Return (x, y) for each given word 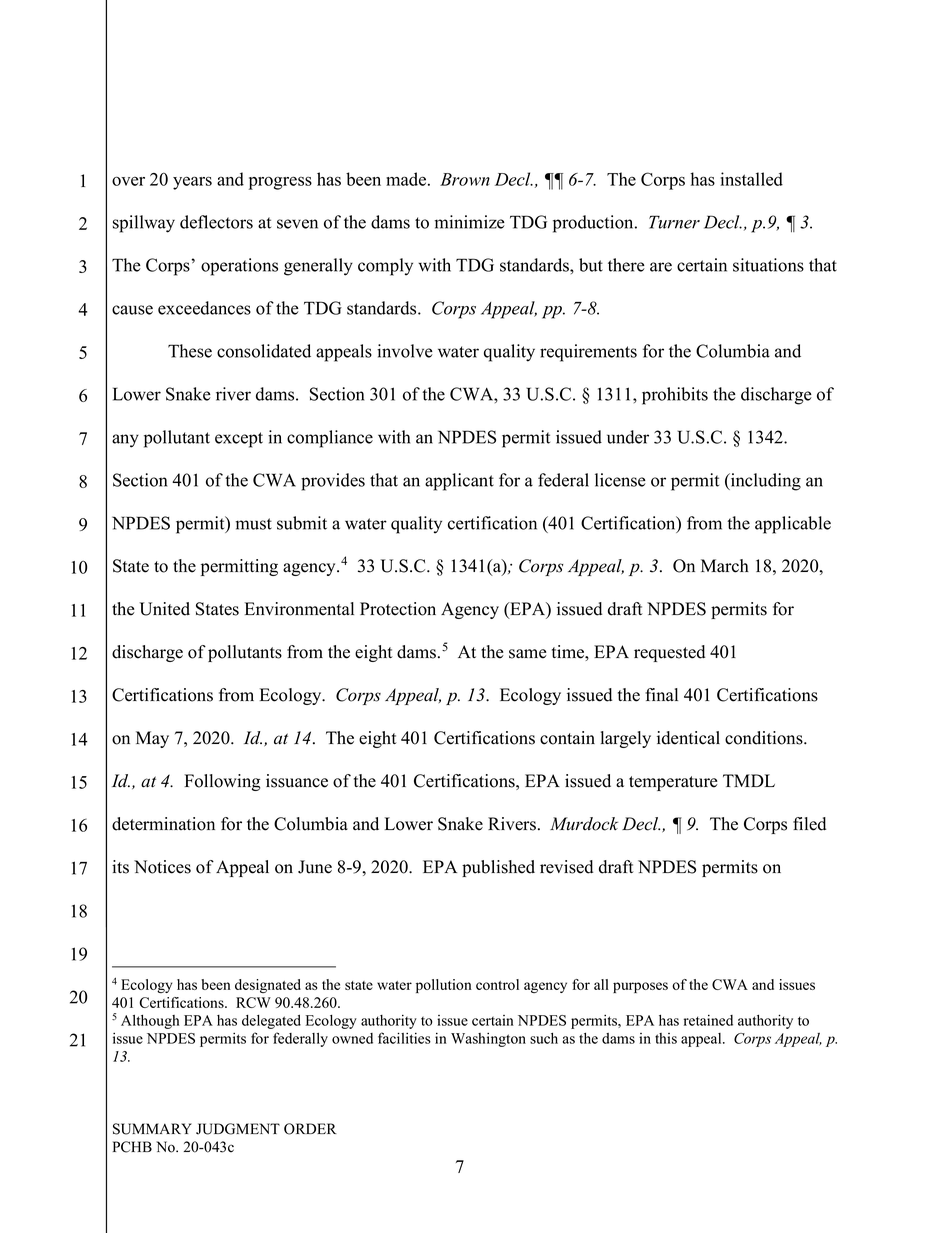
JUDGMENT (238, 1129)
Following (222, 782)
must (254, 524)
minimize (470, 222)
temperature (673, 783)
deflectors (216, 222)
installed (752, 179)
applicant (459, 482)
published (498, 868)
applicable (793, 525)
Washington (488, 1040)
